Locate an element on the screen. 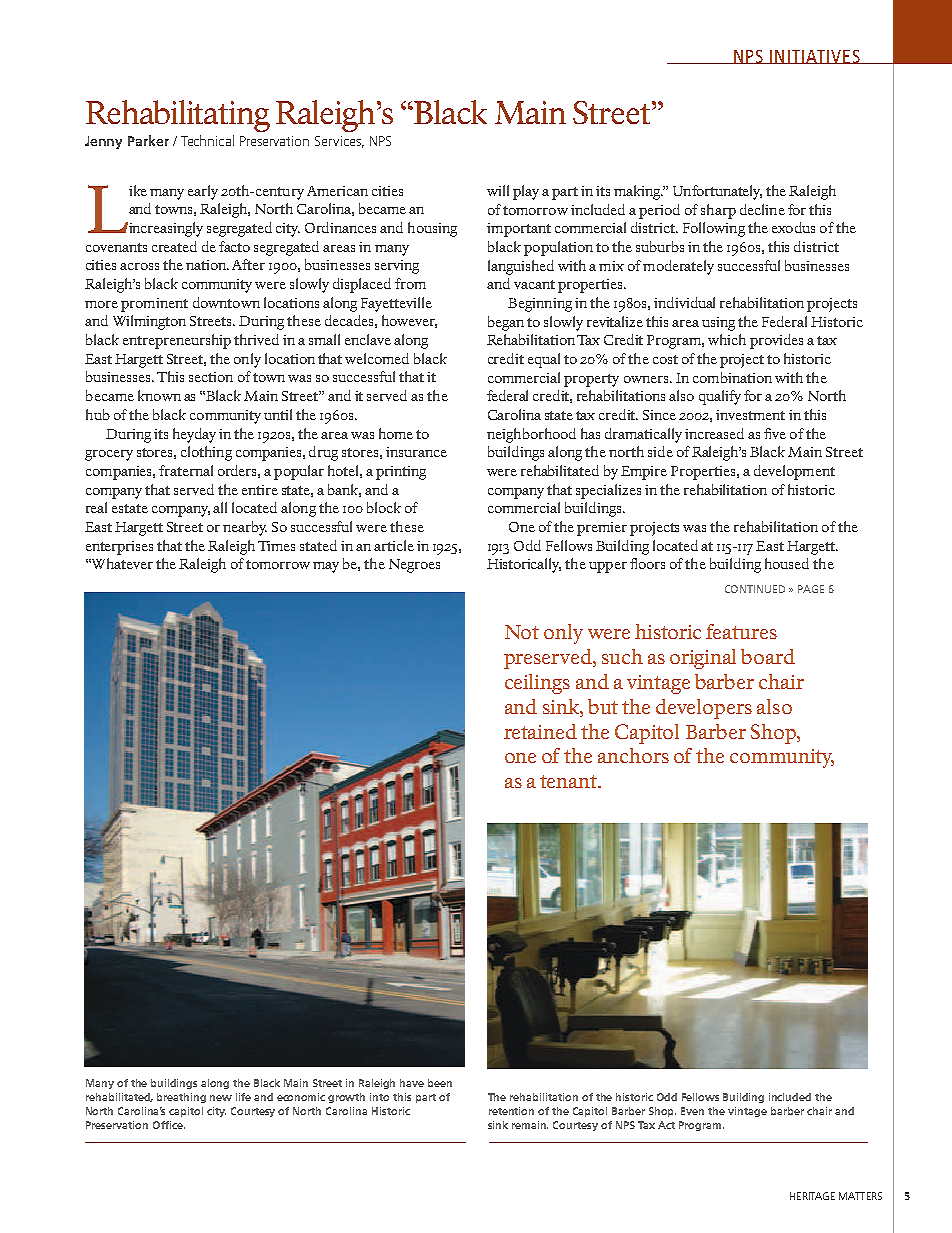  may is located at coordinates (326, 567).
